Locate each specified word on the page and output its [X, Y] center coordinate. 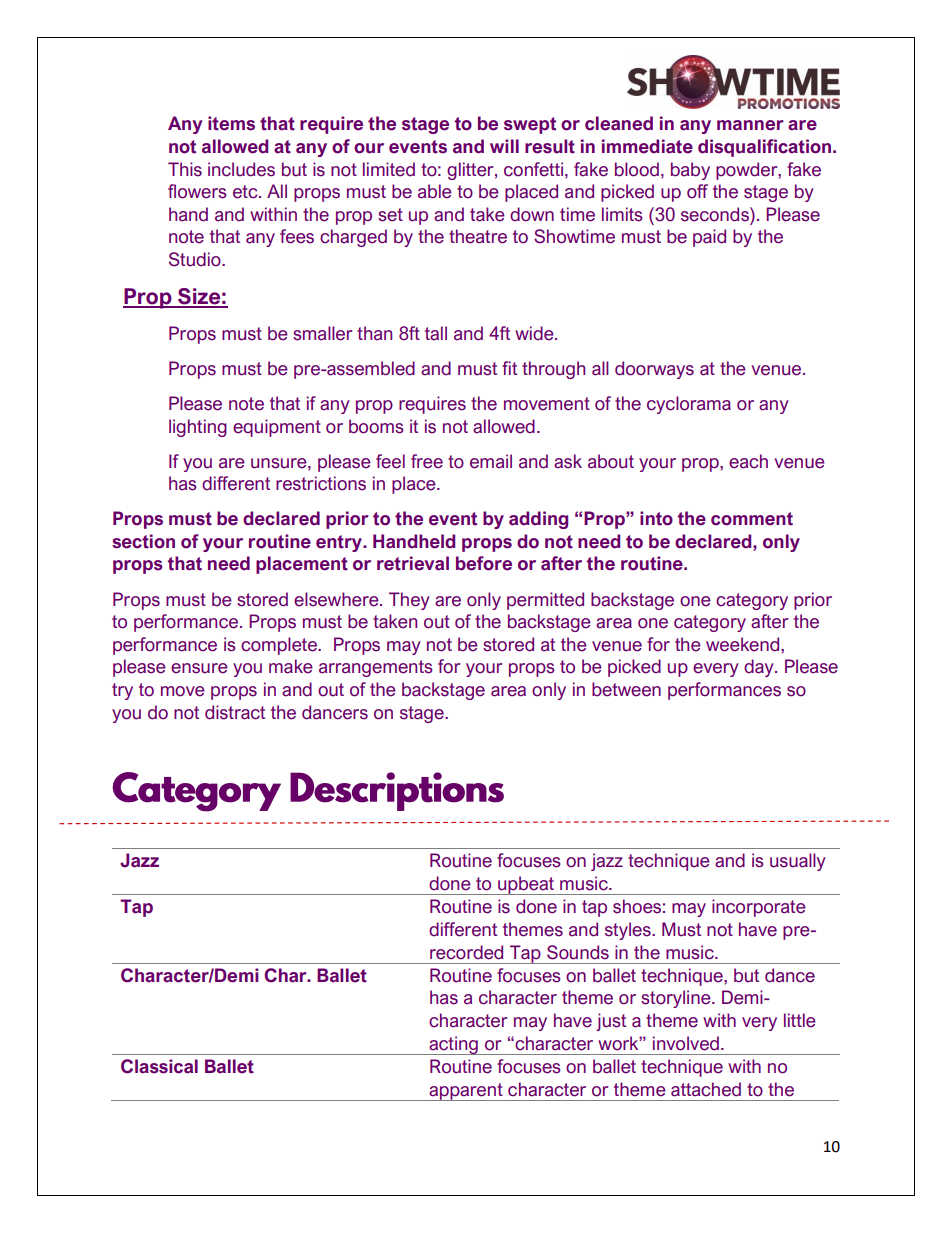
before [484, 563]
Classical [159, 1066]
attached [706, 1089]
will [504, 146]
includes [241, 169]
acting [453, 1045]
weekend [744, 644]
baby [690, 171]
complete [280, 646]
